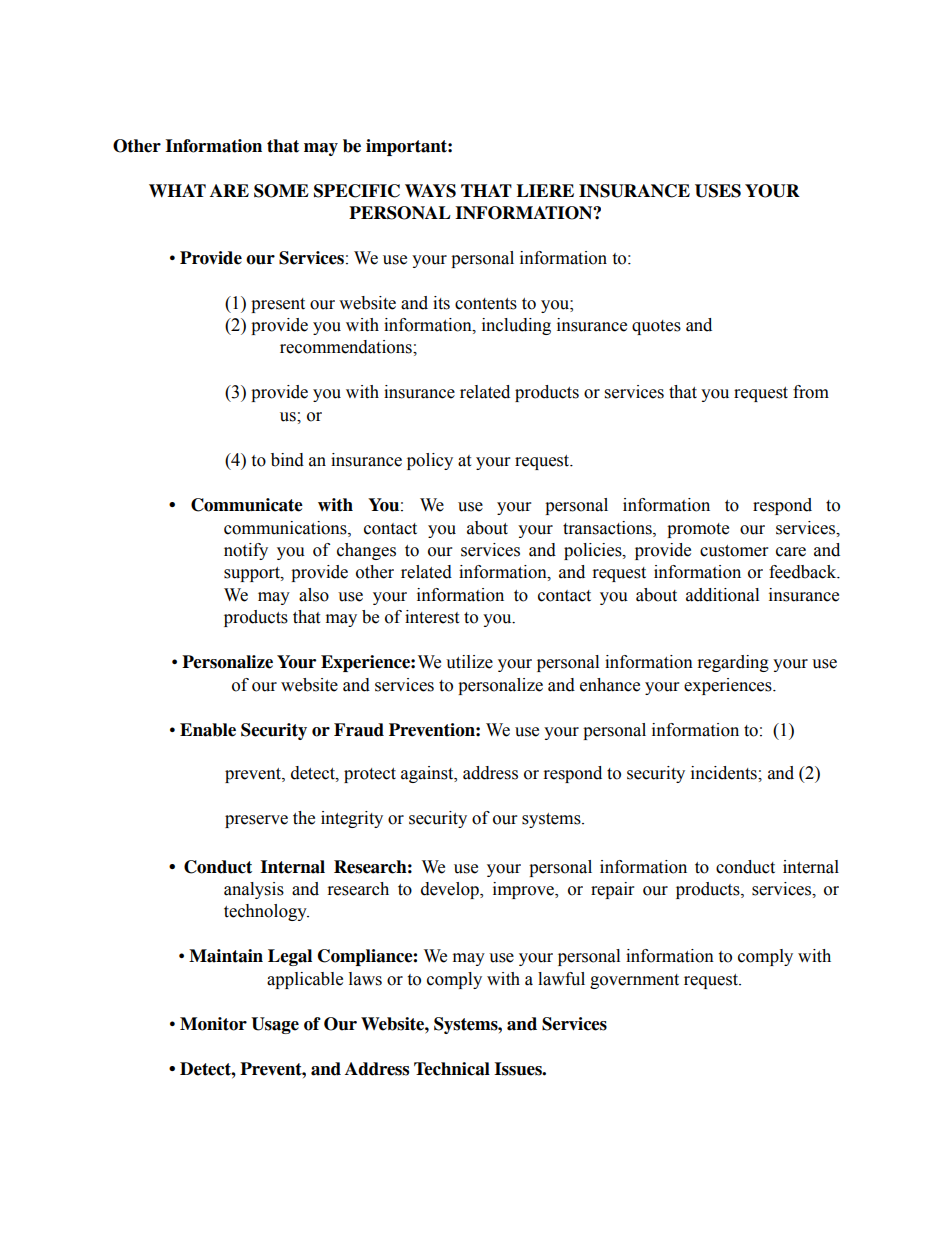  What do you see at coordinates (634, 981) in the screenshot?
I see `government` at bounding box center [634, 981].
